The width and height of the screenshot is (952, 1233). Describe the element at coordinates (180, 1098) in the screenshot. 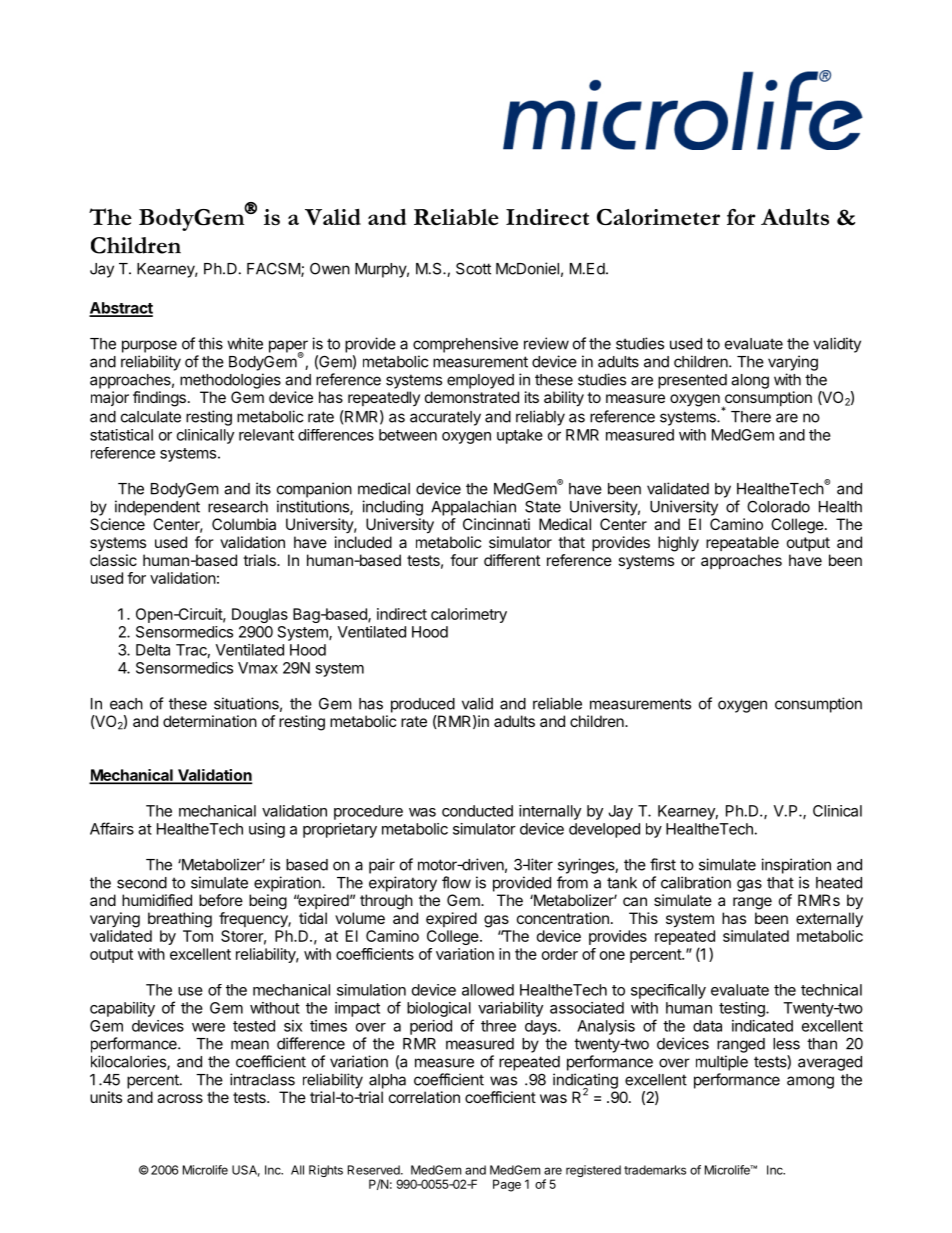

I see `across` at that location.
